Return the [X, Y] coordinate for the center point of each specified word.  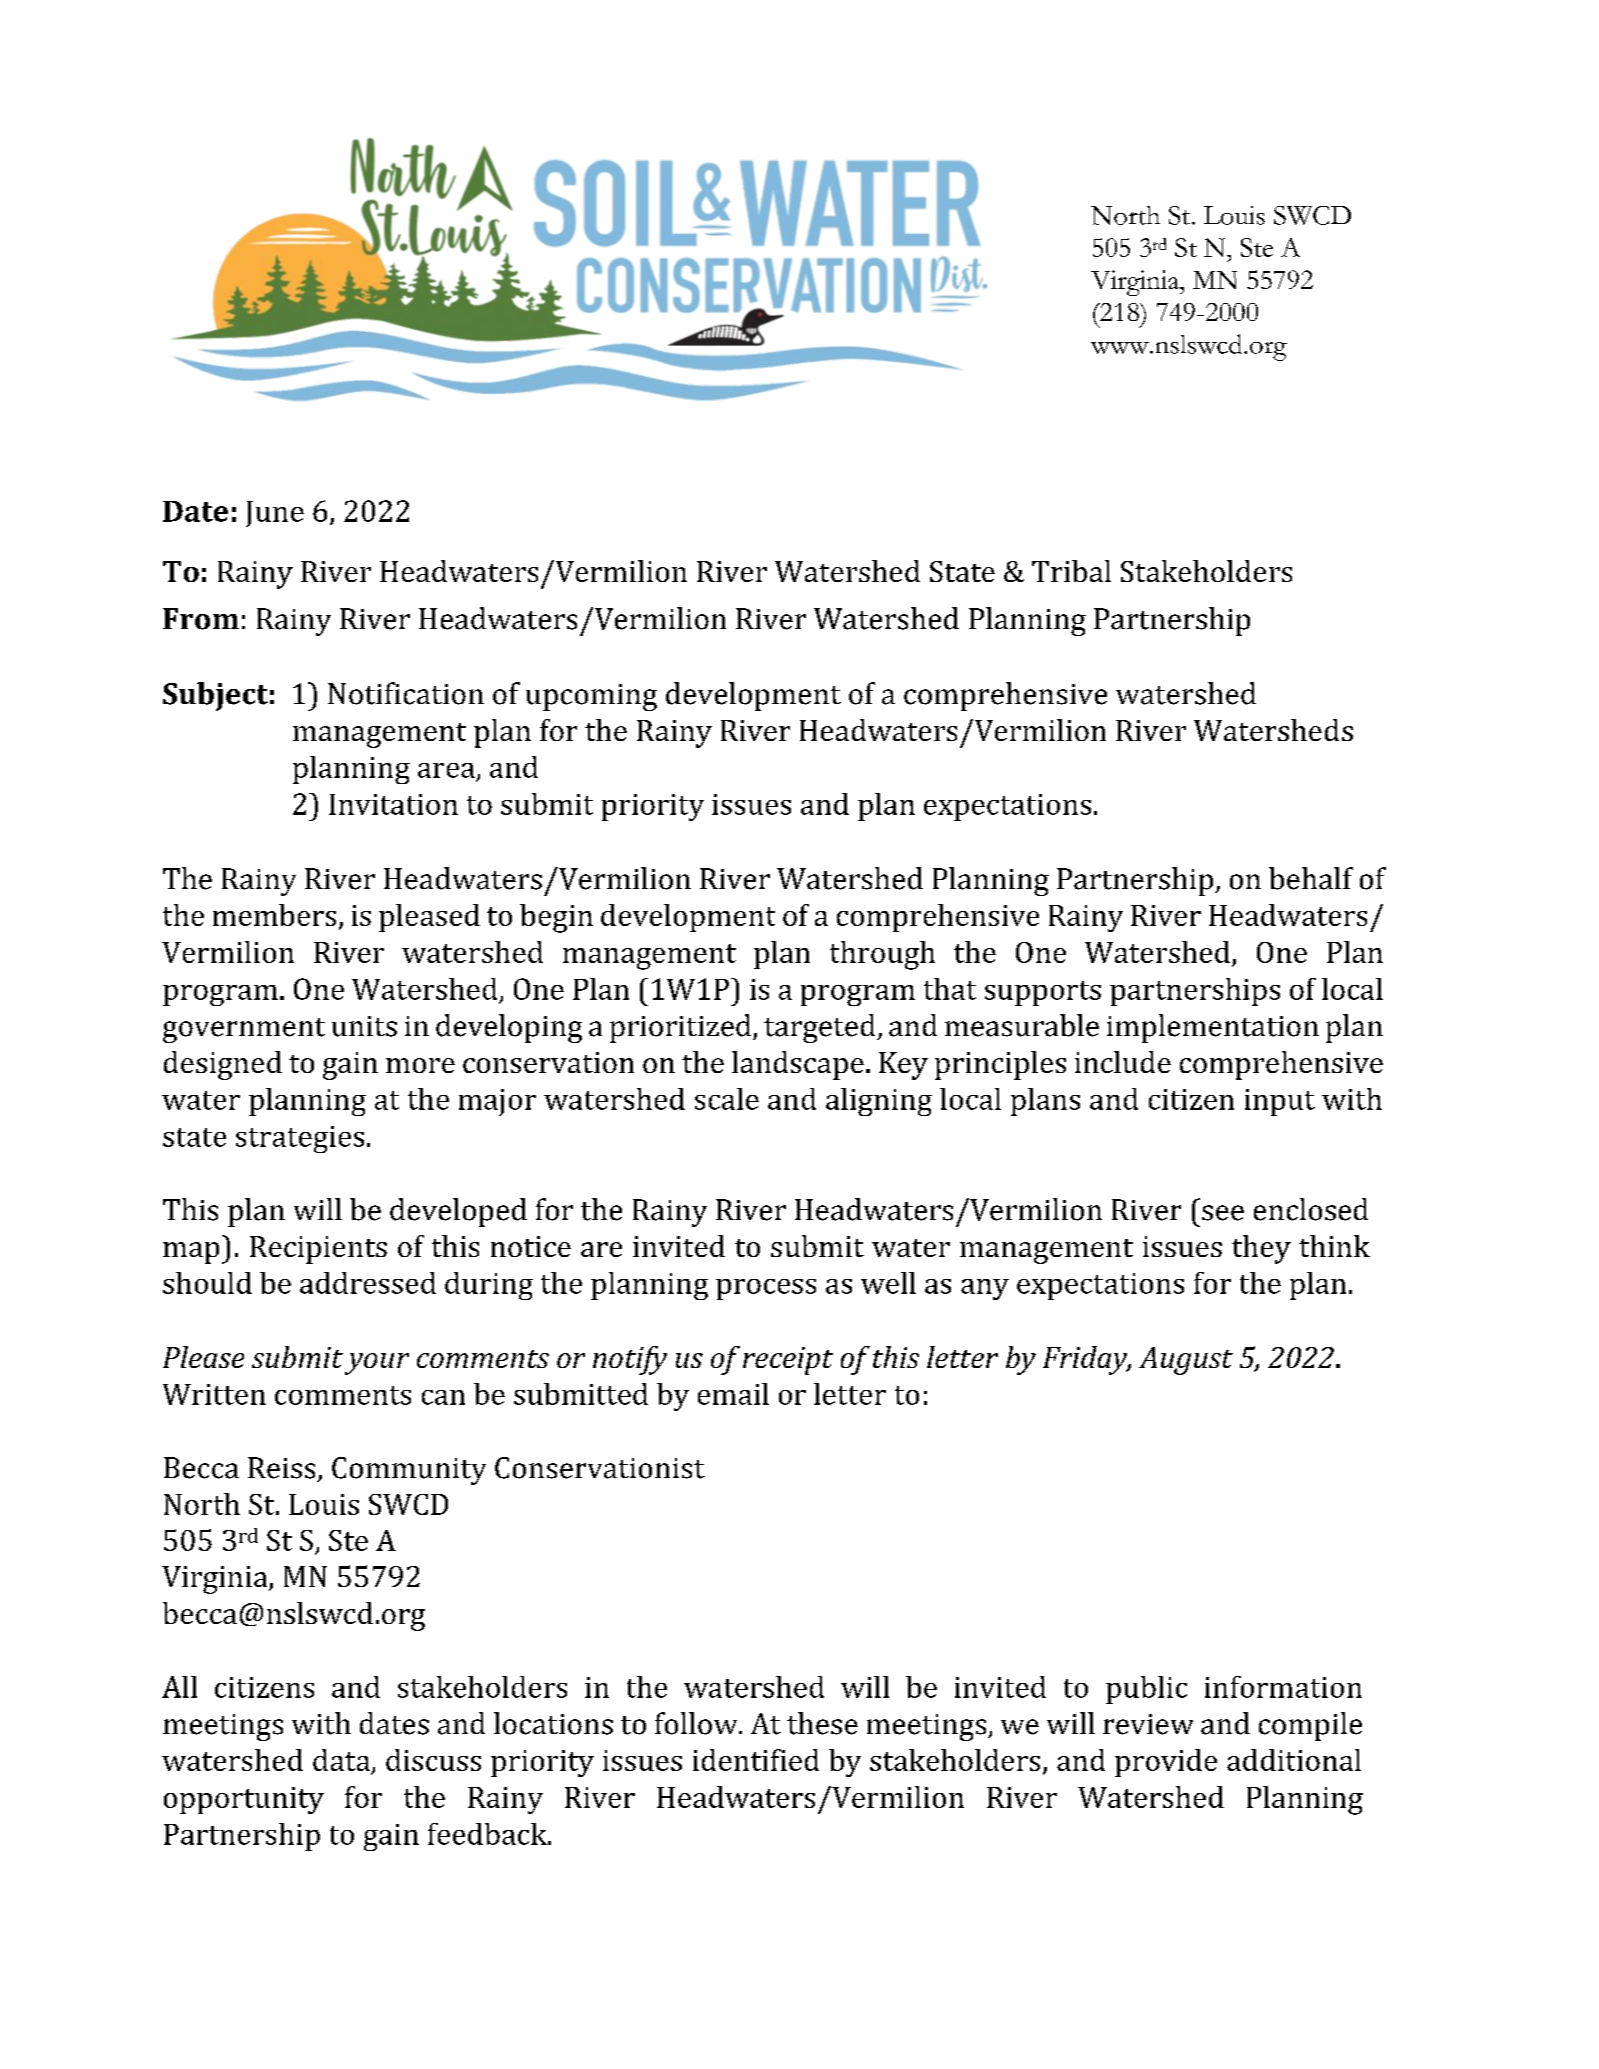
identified [756, 1760]
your [377, 1364]
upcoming [591, 697]
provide [1166, 1763]
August [1186, 1361]
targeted [821, 1028]
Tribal [1071, 571]
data [342, 1761]
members [274, 915]
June [275, 514]
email [733, 1394]
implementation [1213, 1028]
